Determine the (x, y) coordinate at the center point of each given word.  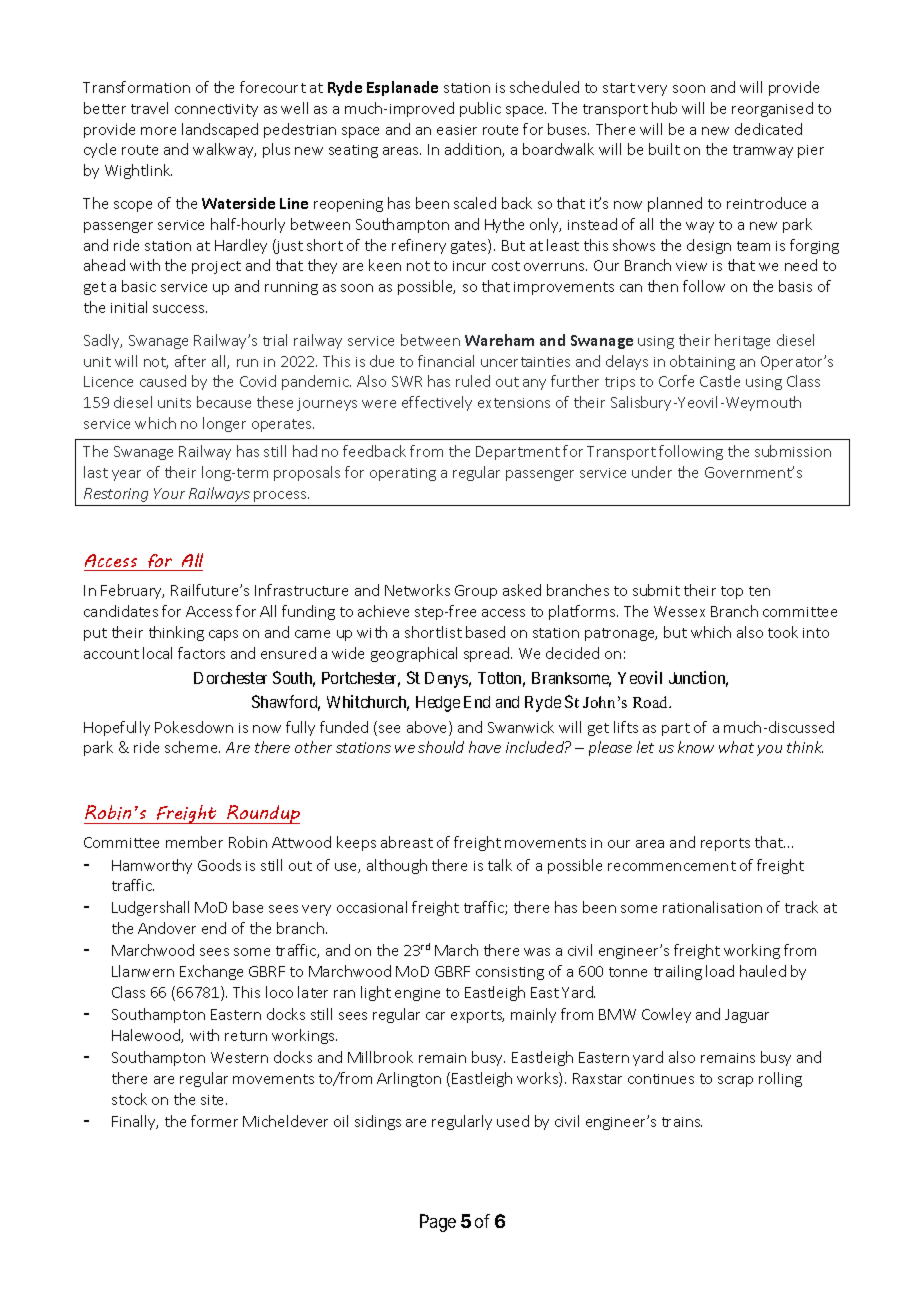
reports (725, 844)
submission (793, 451)
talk (500, 865)
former (214, 1121)
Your (169, 493)
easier (457, 130)
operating (403, 474)
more (158, 131)
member (194, 842)
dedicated (768, 129)
